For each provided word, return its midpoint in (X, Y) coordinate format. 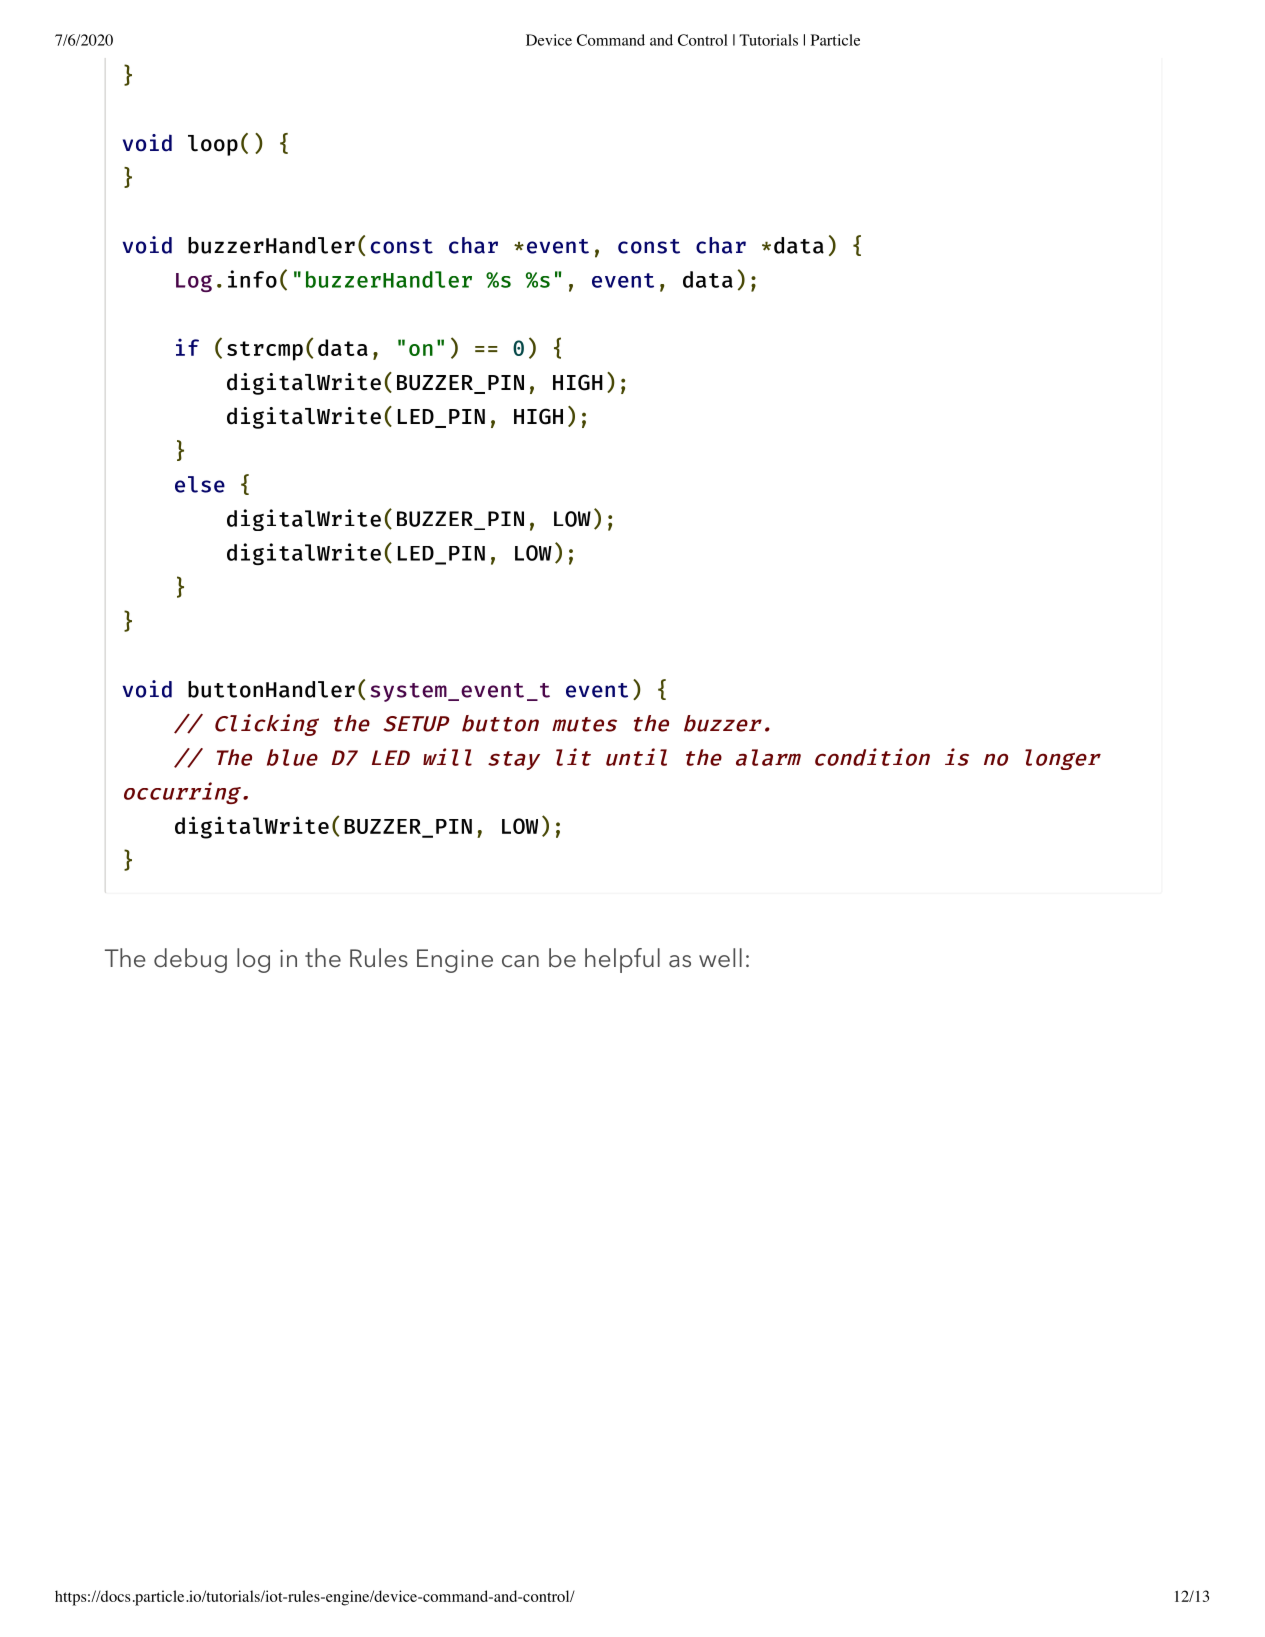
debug (190, 960)
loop (213, 145)
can (520, 961)
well (720, 958)
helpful (622, 960)
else (200, 484)
